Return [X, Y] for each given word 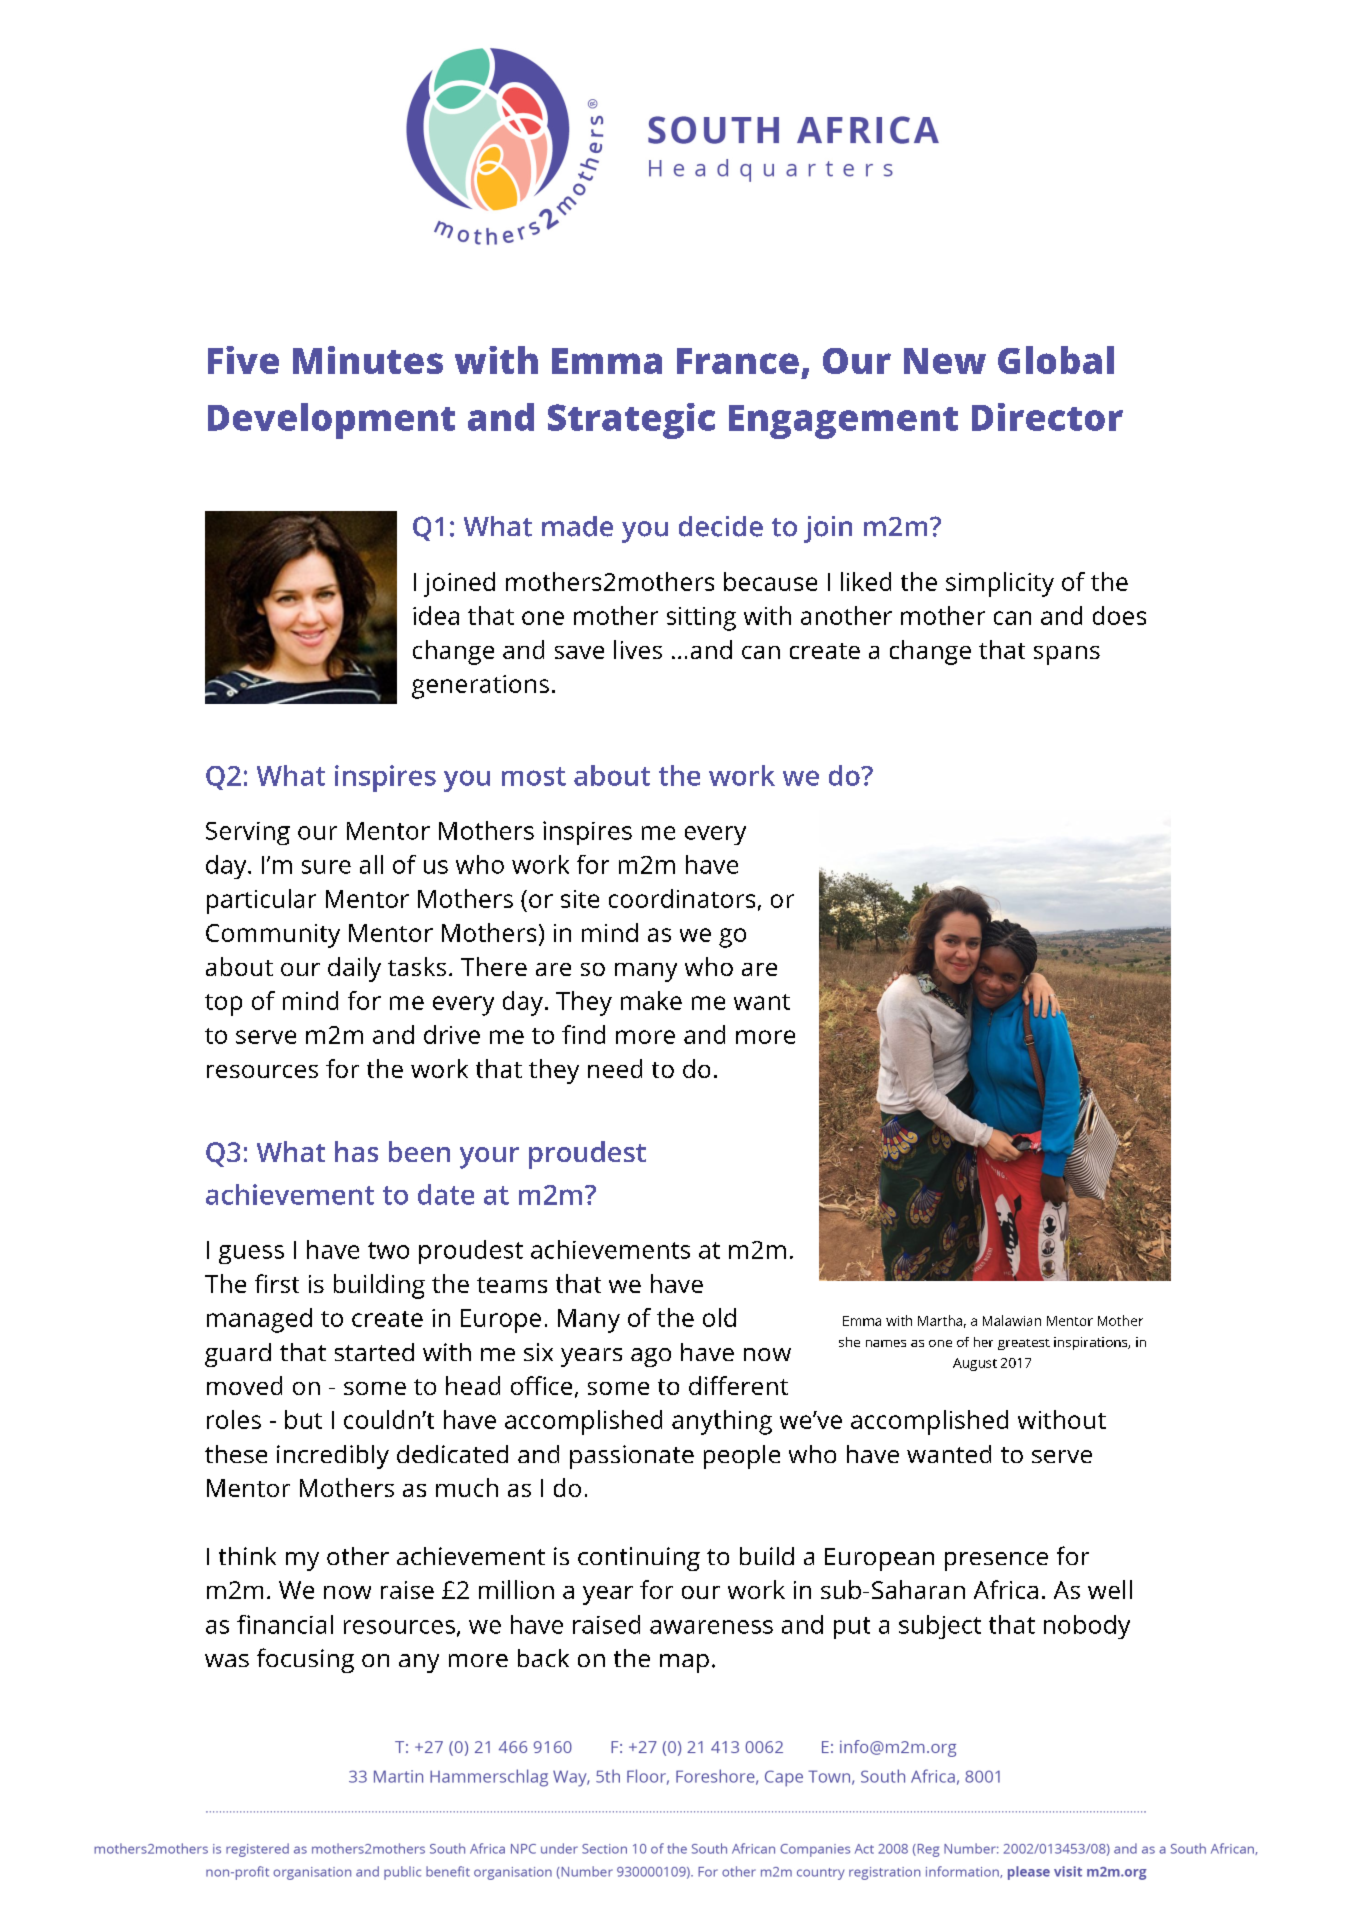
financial [285, 1624]
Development [331, 421]
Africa [1006, 1589]
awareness [711, 1627]
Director [1047, 417]
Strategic [631, 421]
